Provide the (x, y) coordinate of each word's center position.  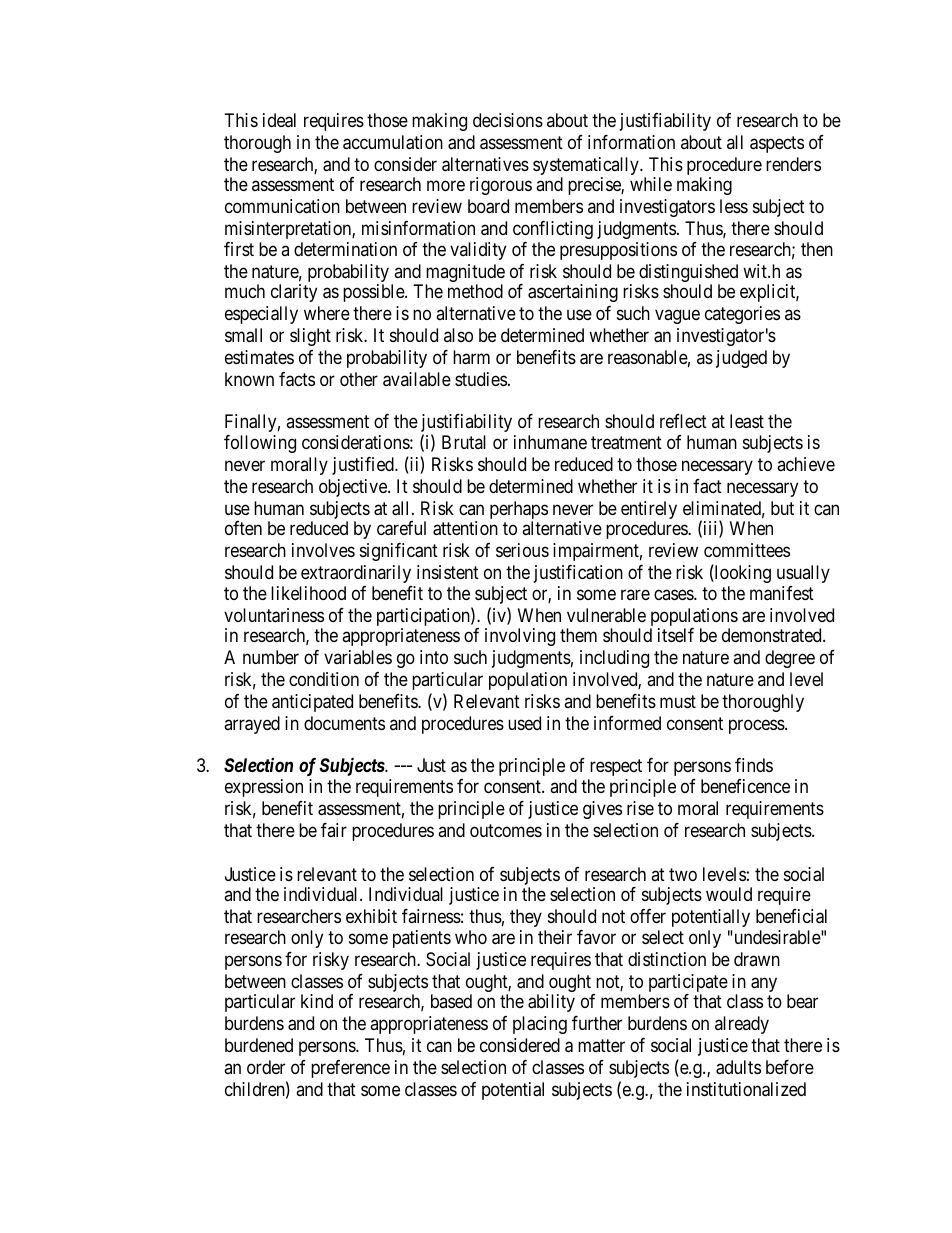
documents (344, 723)
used (524, 723)
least (747, 421)
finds (754, 765)
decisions (508, 120)
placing (540, 1025)
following (260, 444)
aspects (777, 144)
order (266, 1067)
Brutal (464, 442)
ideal (279, 120)
